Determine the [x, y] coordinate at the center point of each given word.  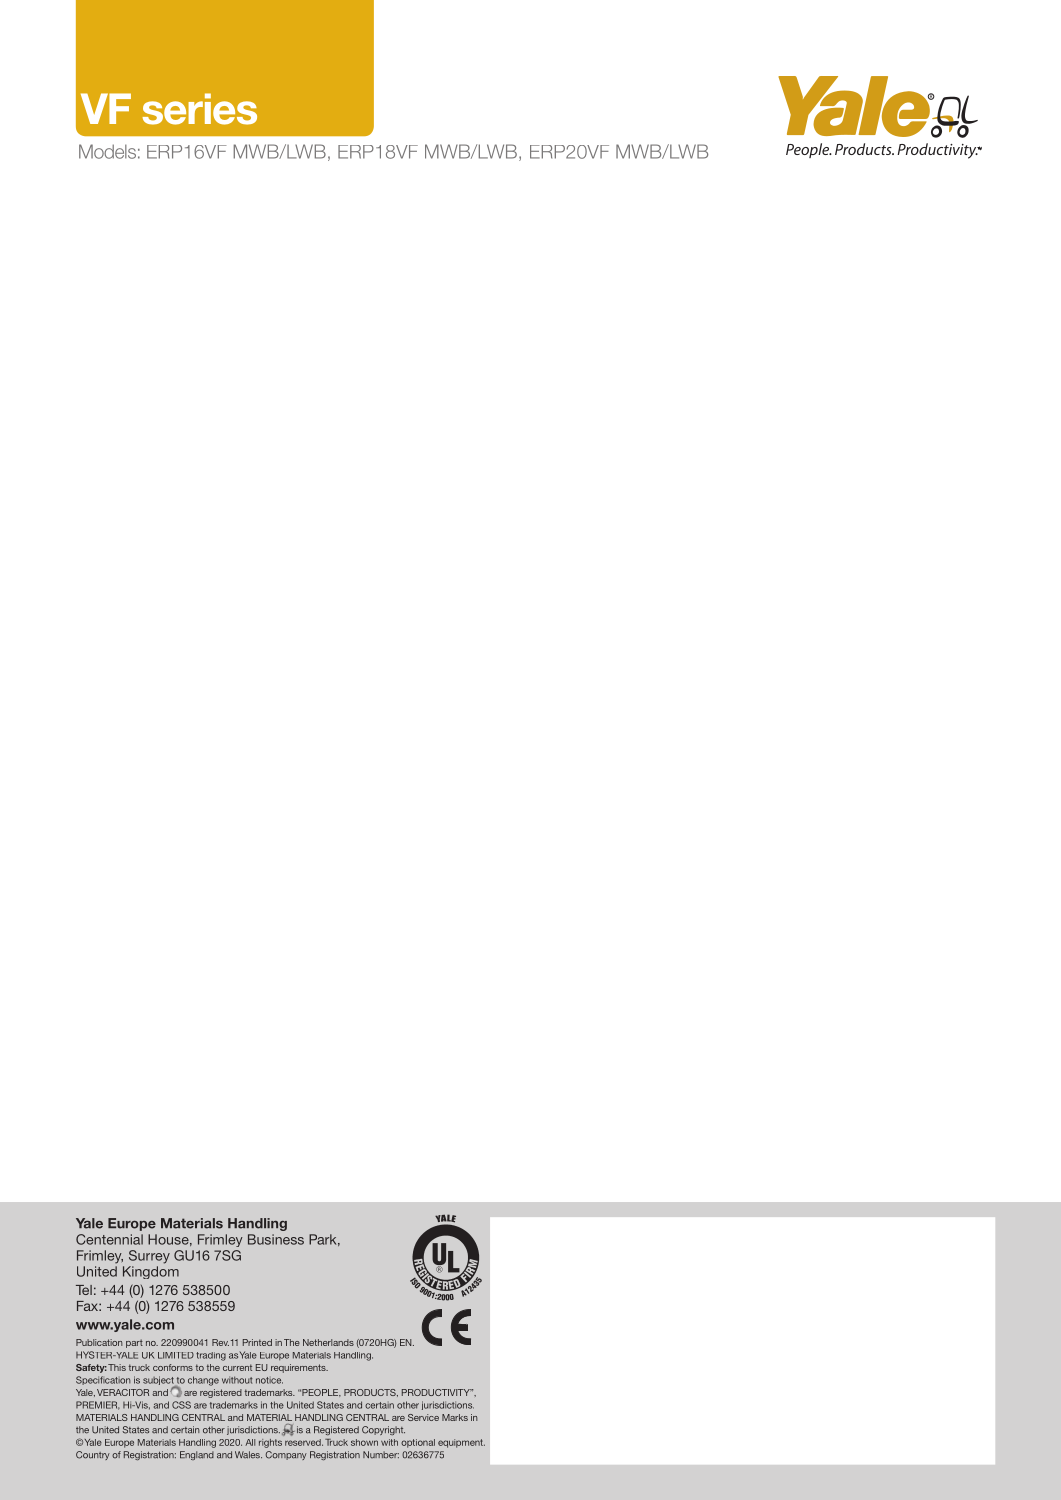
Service [423, 1417]
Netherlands [328, 1342]
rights [270, 1443]
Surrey [149, 1257]
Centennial [109, 1239]
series [200, 109]
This [117, 1367]
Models [107, 151]
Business [276, 1239]
